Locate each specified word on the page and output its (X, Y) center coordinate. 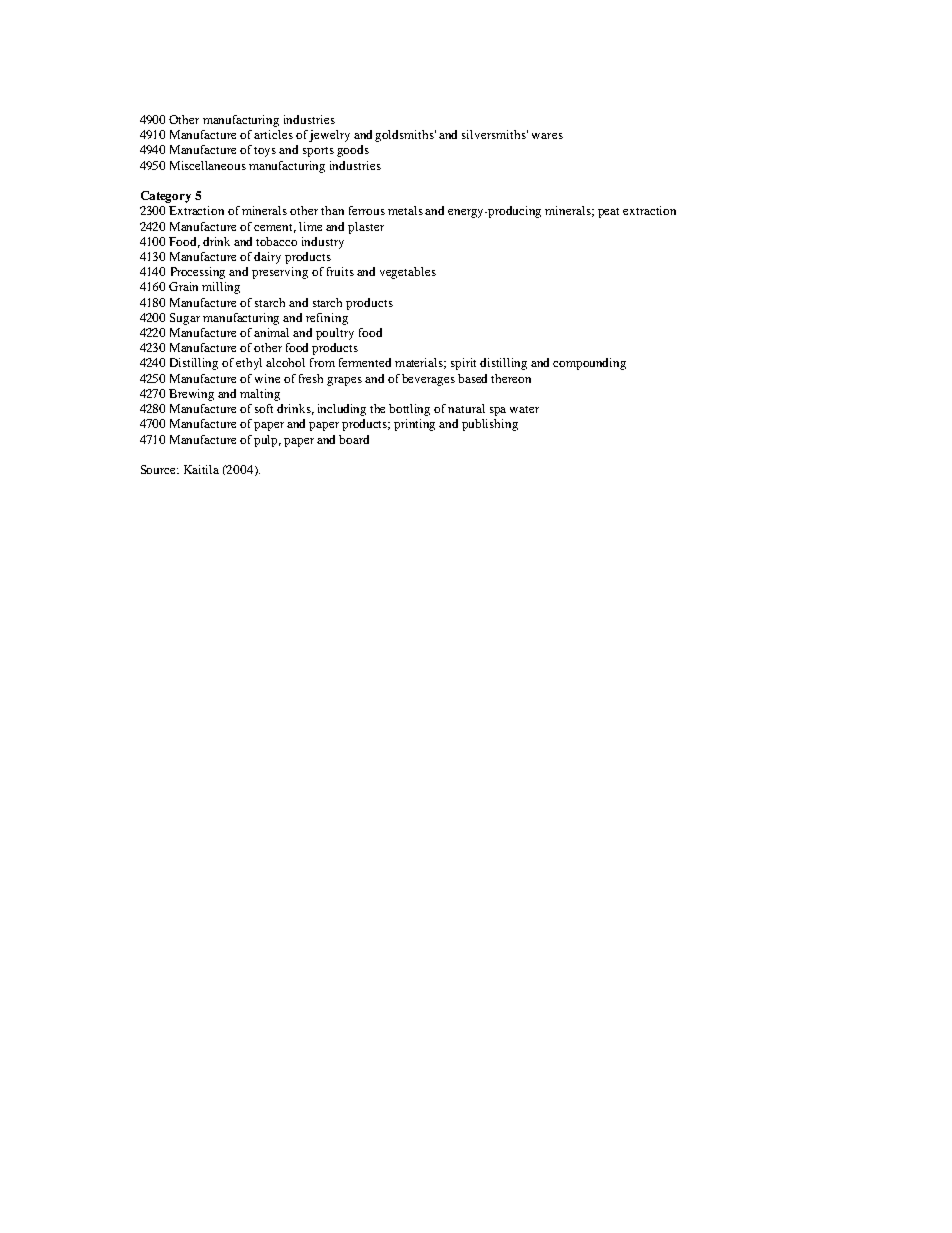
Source (160, 469)
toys (265, 152)
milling (221, 288)
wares (547, 136)
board (354, 439)
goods (353, 151)
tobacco (276, 241)
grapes (344, 381)
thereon (511, 378)
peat (608, 213)
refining (327, 319)
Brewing (191, 395)
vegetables (408, 273)
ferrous (367, 210)
